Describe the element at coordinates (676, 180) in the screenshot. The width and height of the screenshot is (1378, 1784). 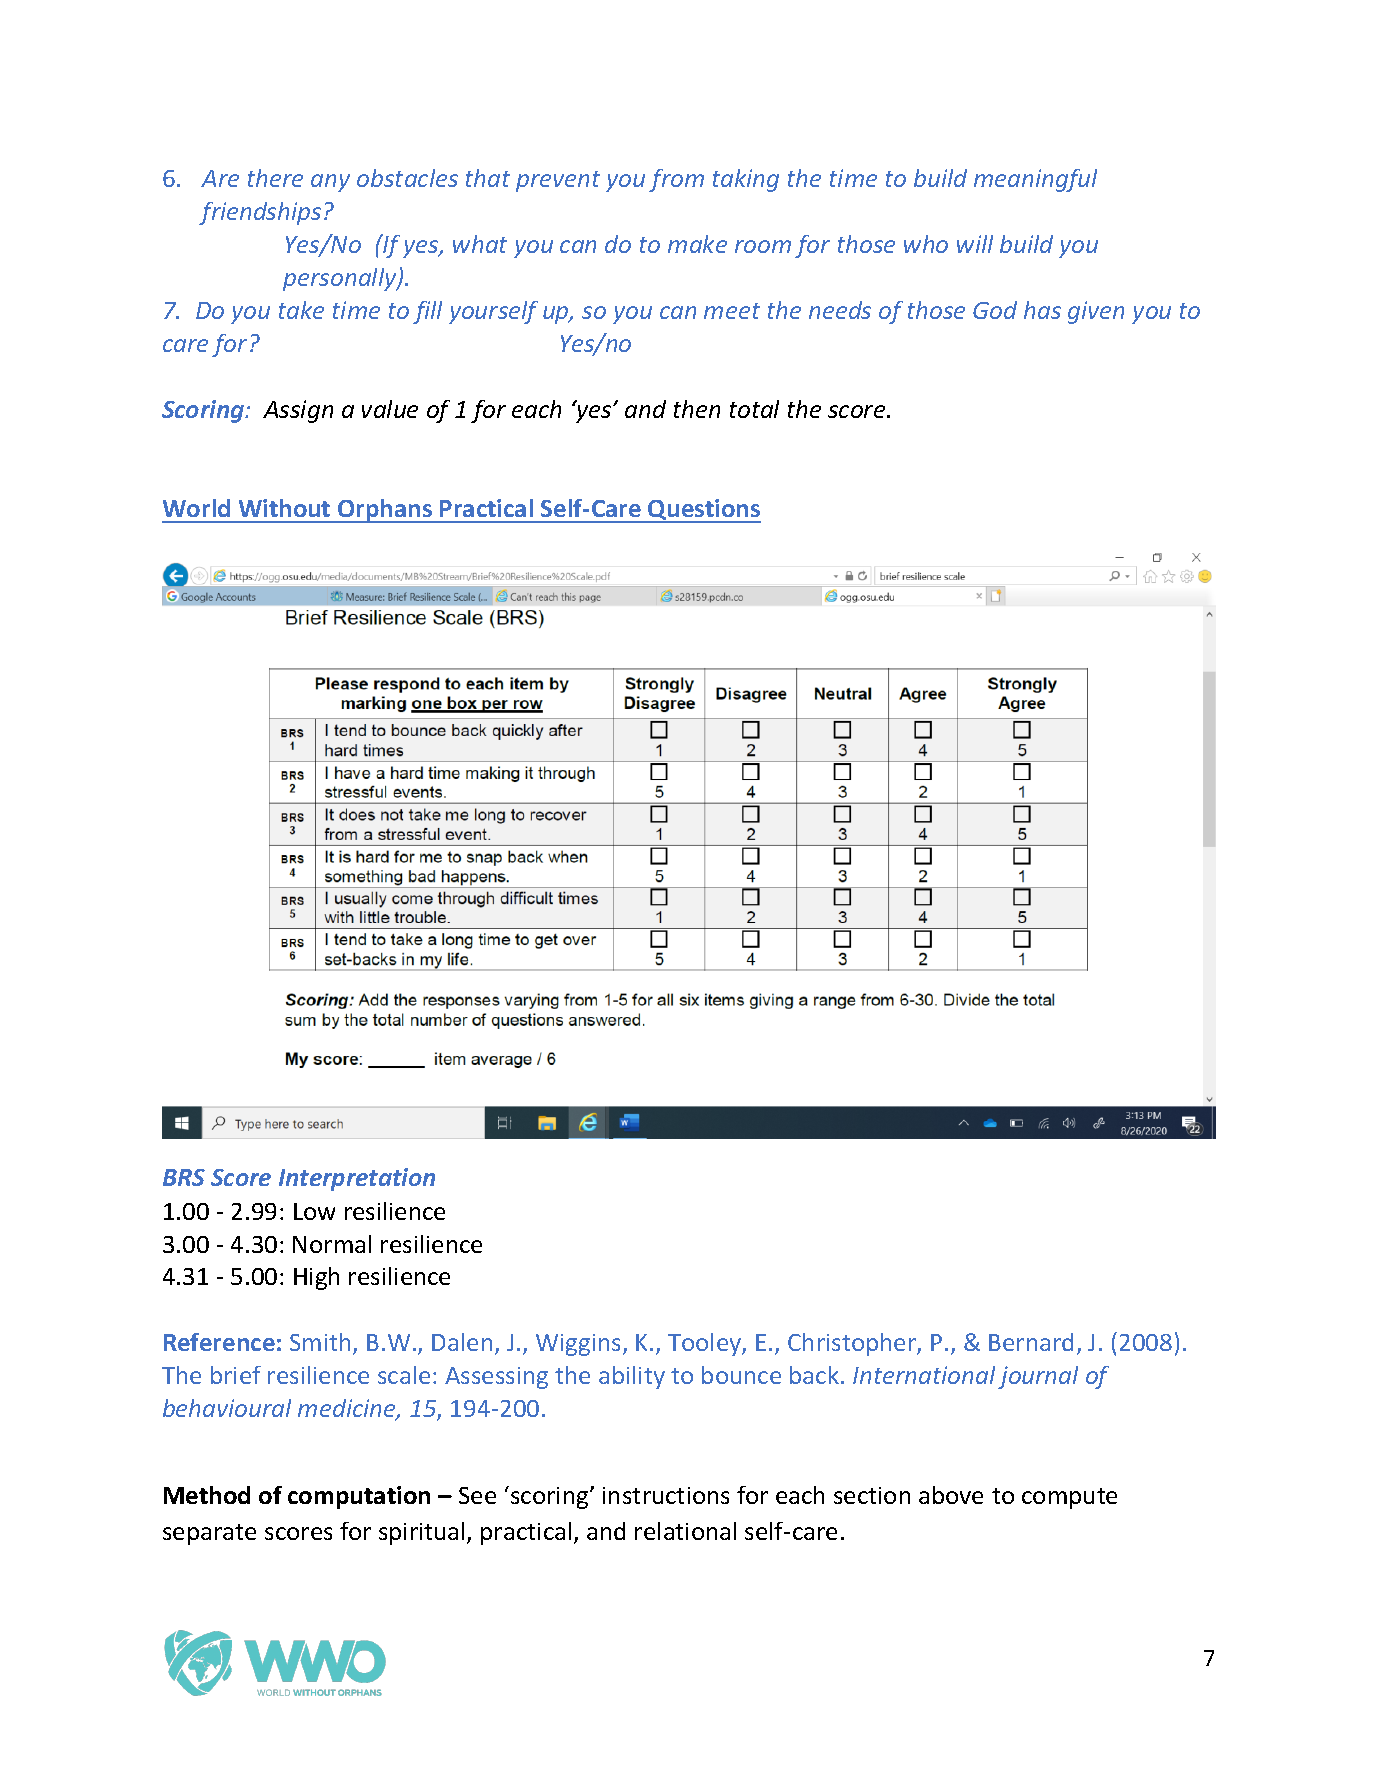
I see `from` at that location.
